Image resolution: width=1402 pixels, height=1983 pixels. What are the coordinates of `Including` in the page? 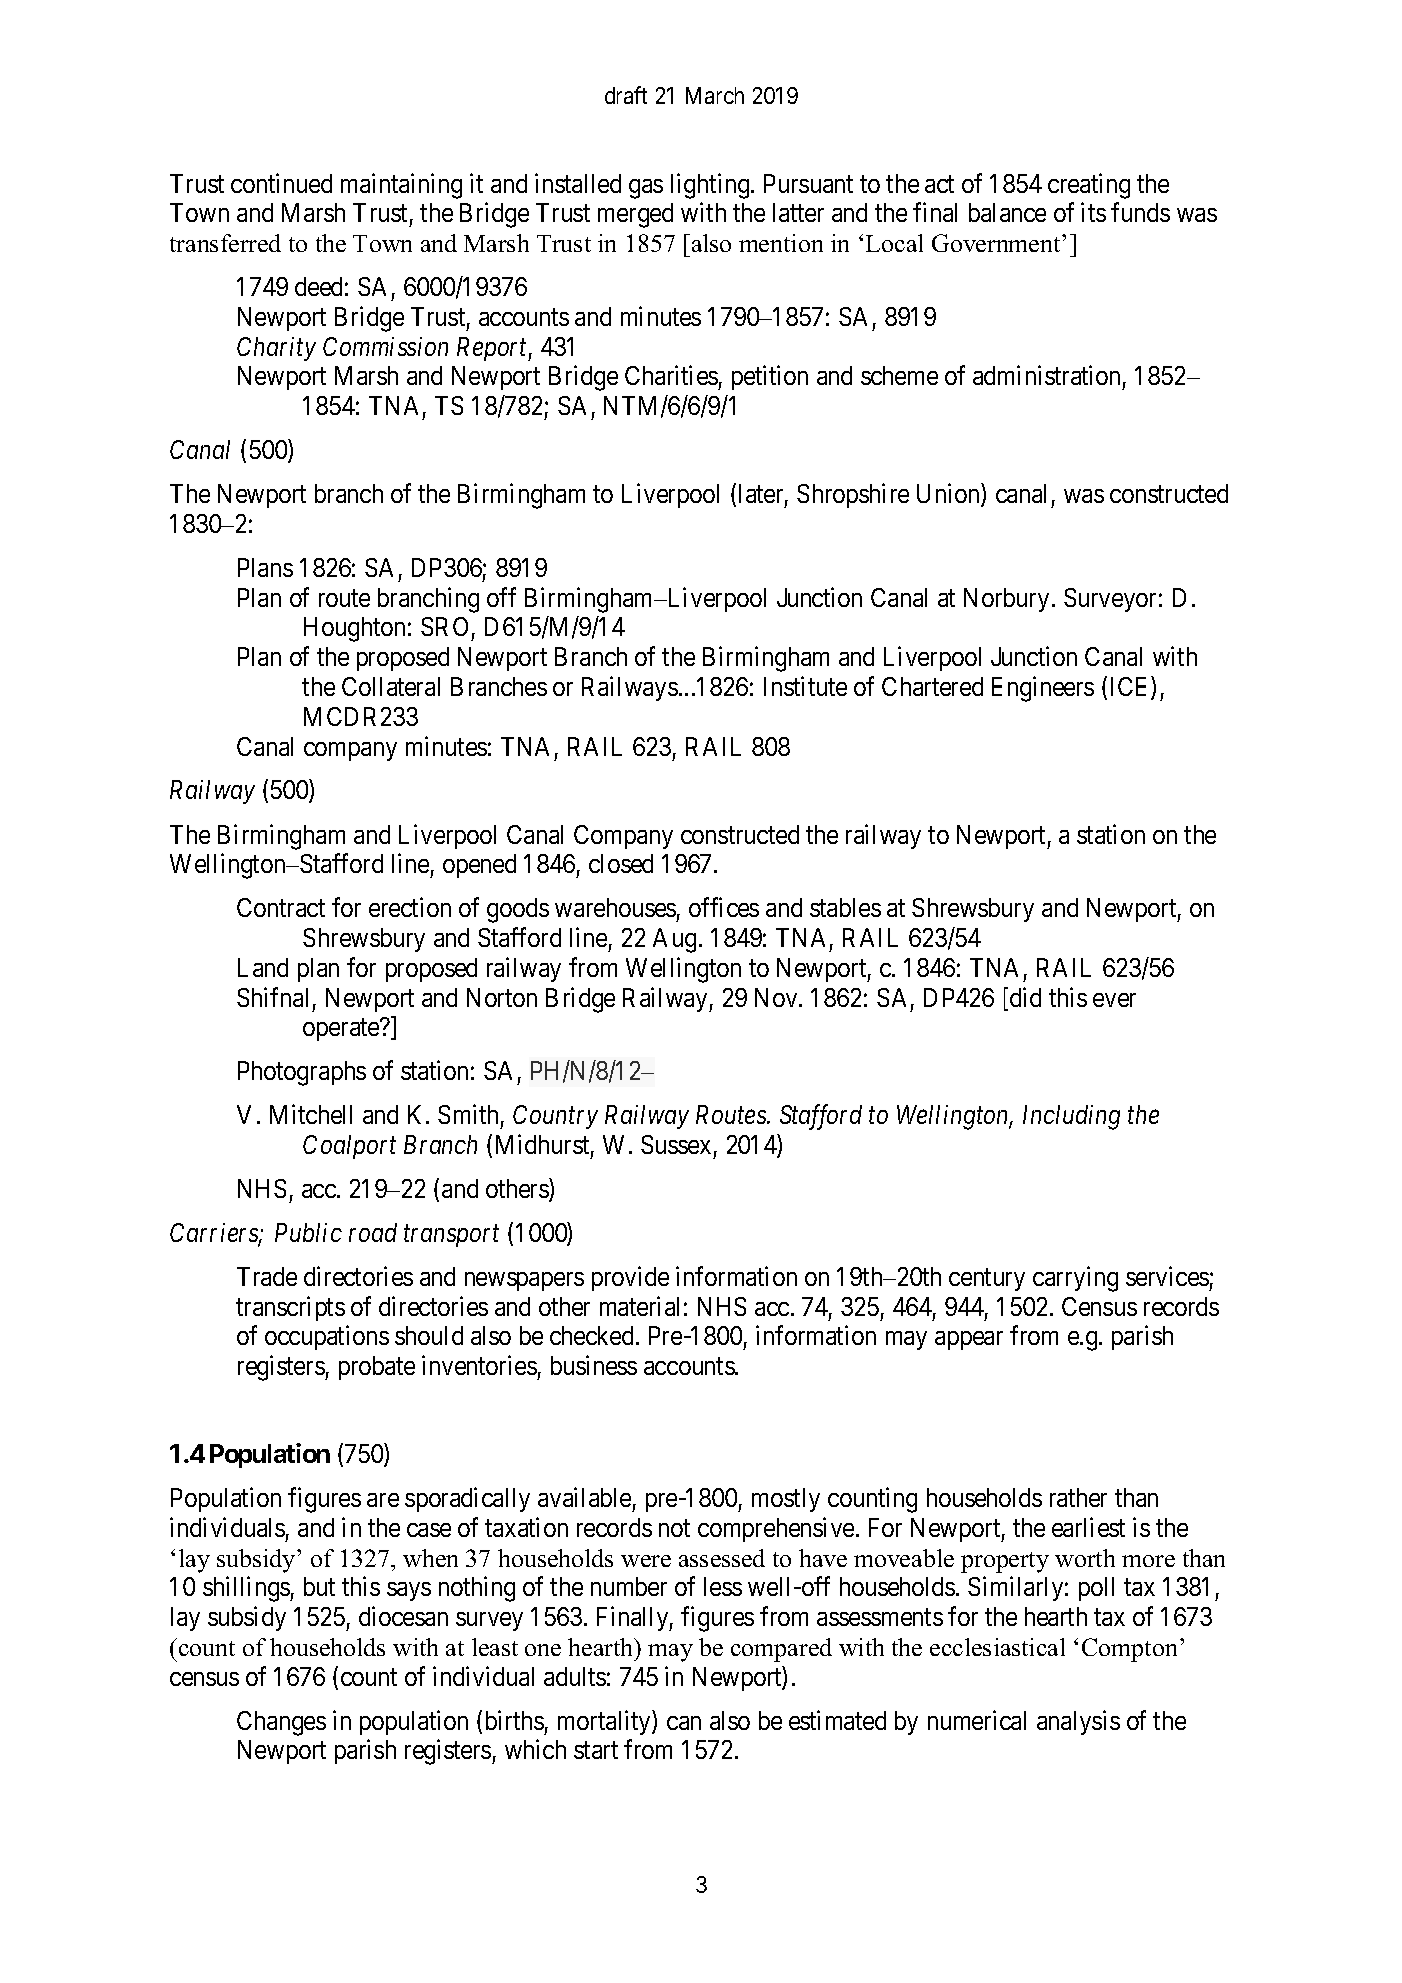 It's located at (1071, 1117).
